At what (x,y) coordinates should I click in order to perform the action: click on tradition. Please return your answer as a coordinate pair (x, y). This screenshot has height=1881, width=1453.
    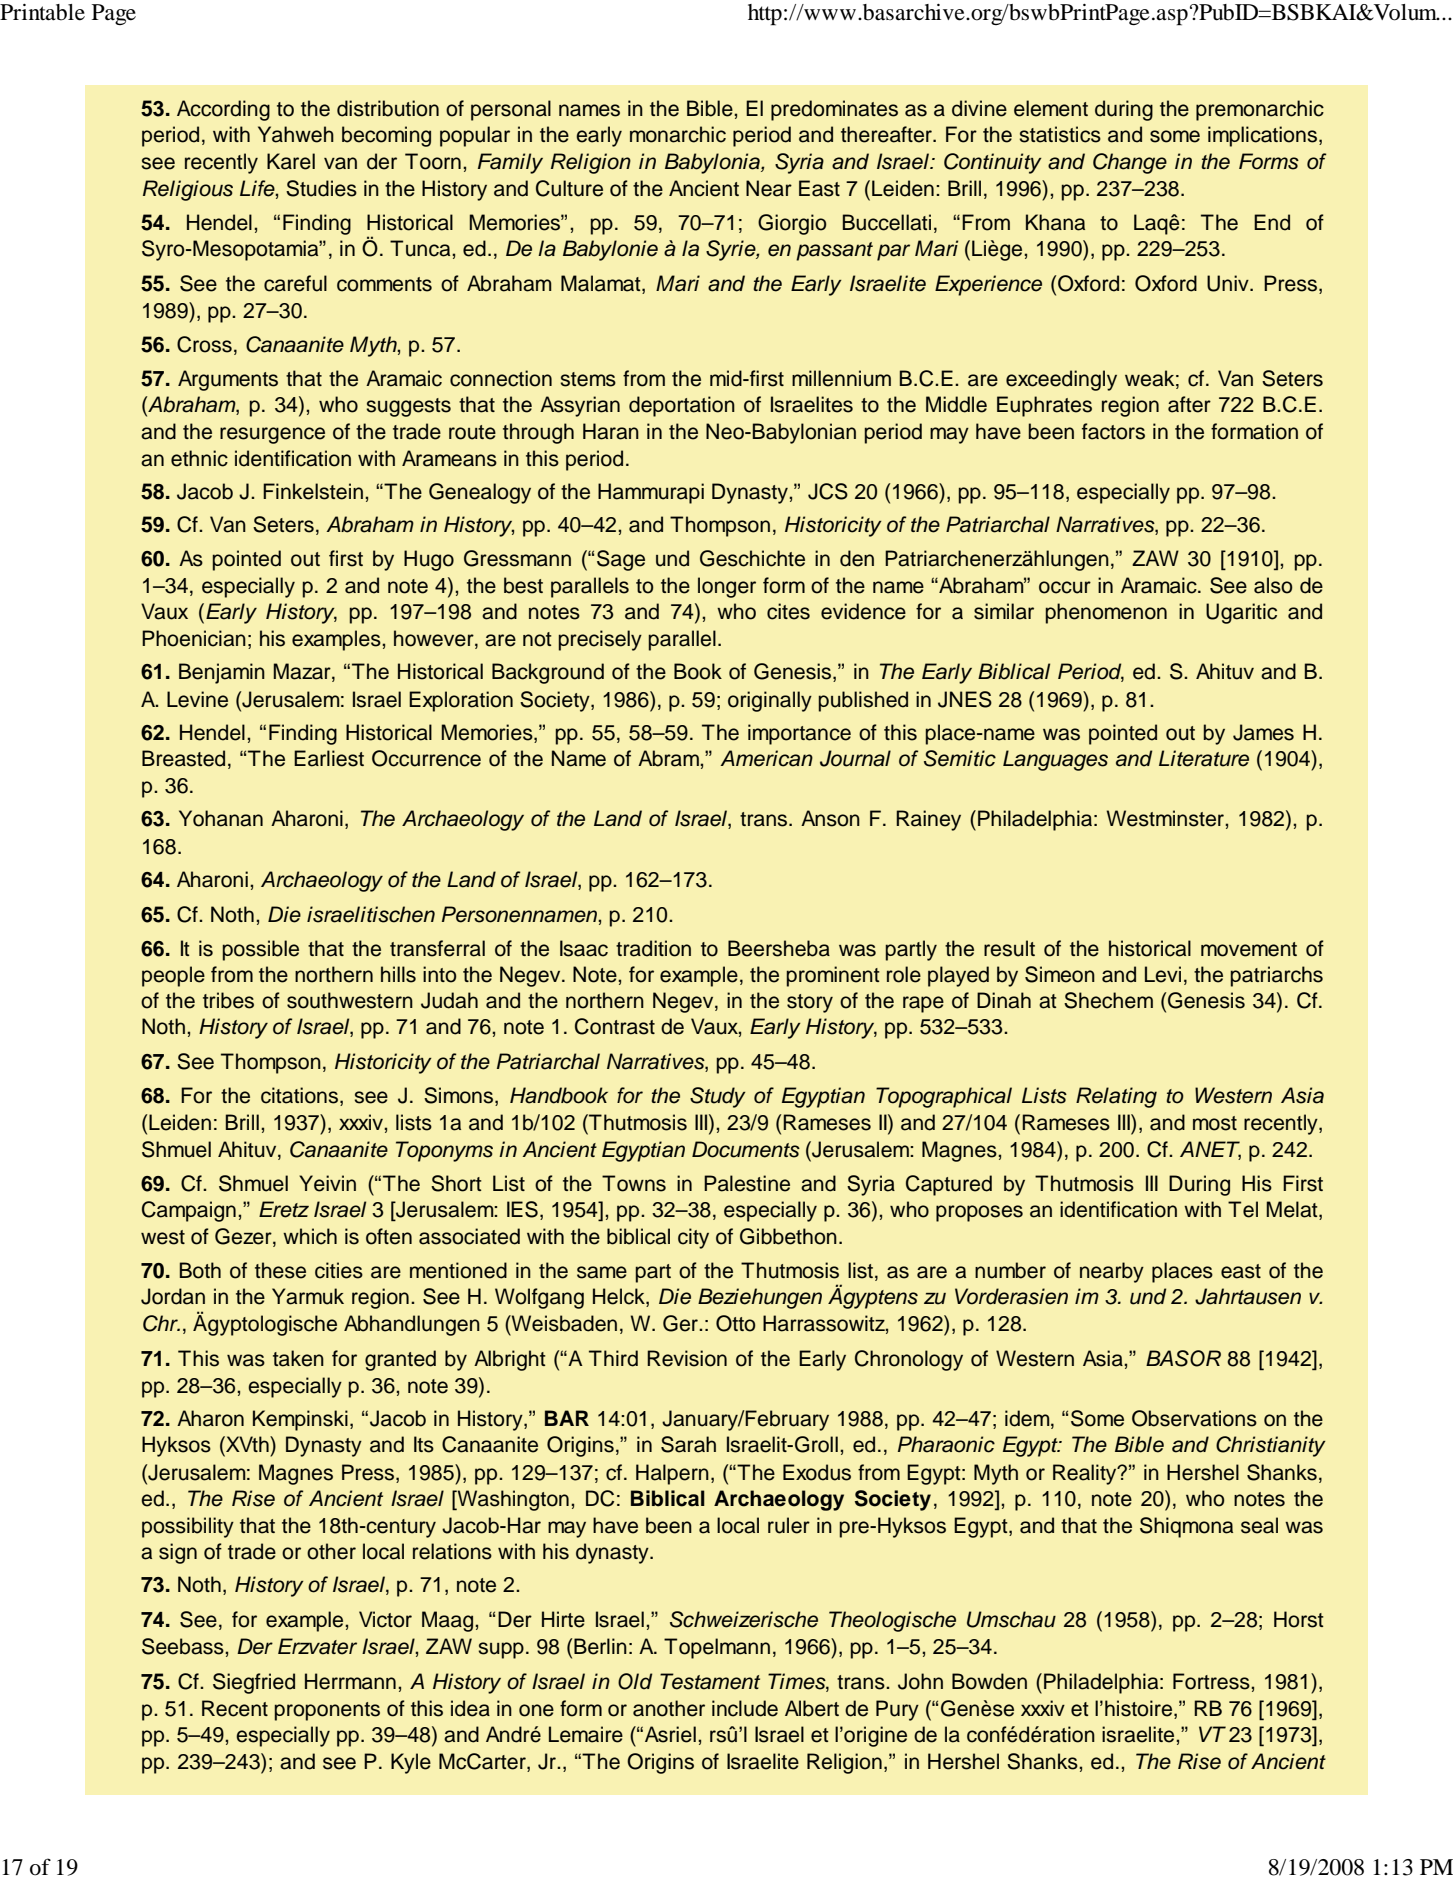
    Looking at the image, I should click on (653, 948).
